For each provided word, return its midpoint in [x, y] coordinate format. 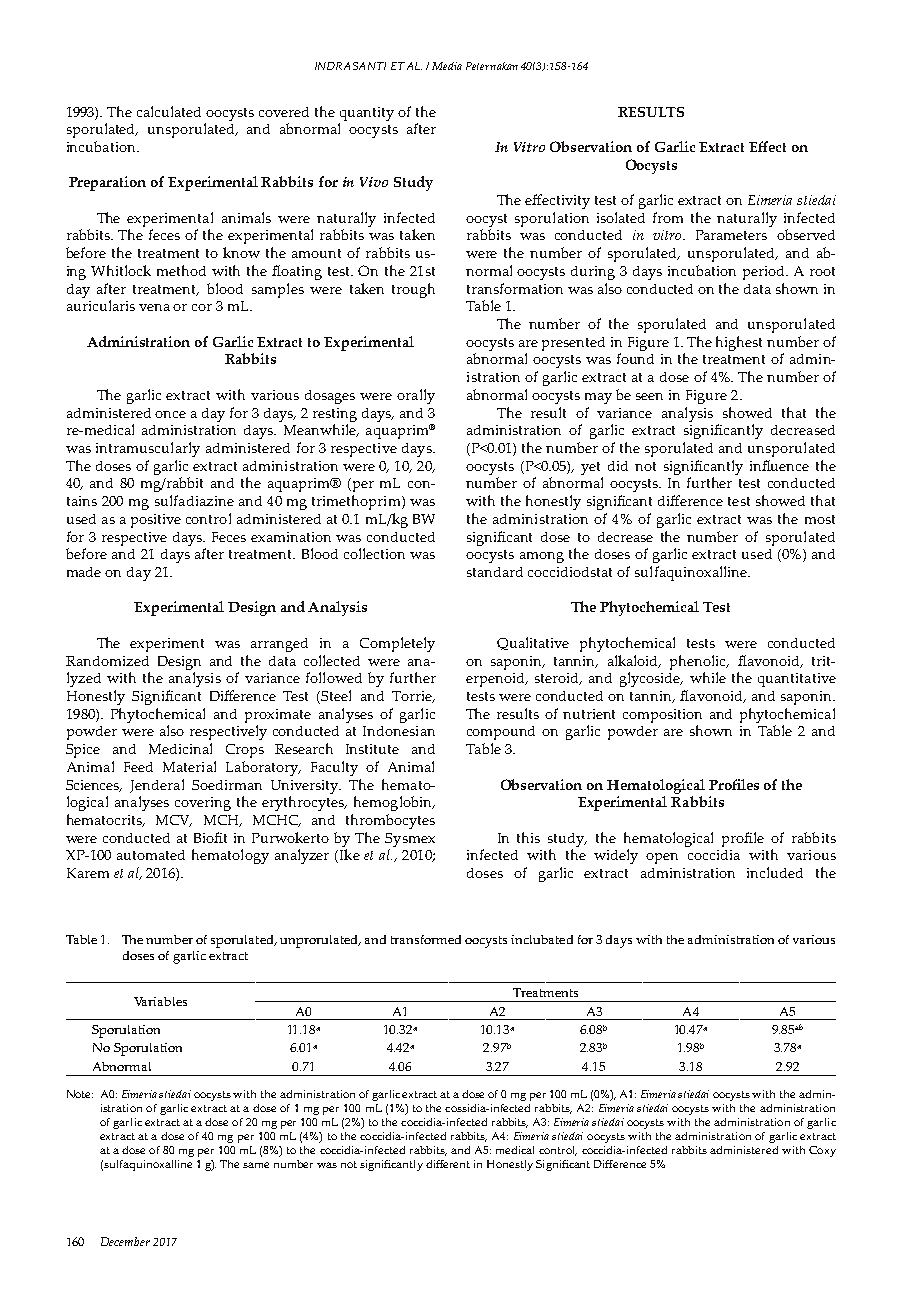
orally [416, 396]
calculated [169, 111]
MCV [174, 821]
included [775, 872]
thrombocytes [390, 821]
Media [447, 66]
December [125, 1241]
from [668, 217]
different [448, 1164]
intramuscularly [148, 449]
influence [779, 465]
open [662, 858]
